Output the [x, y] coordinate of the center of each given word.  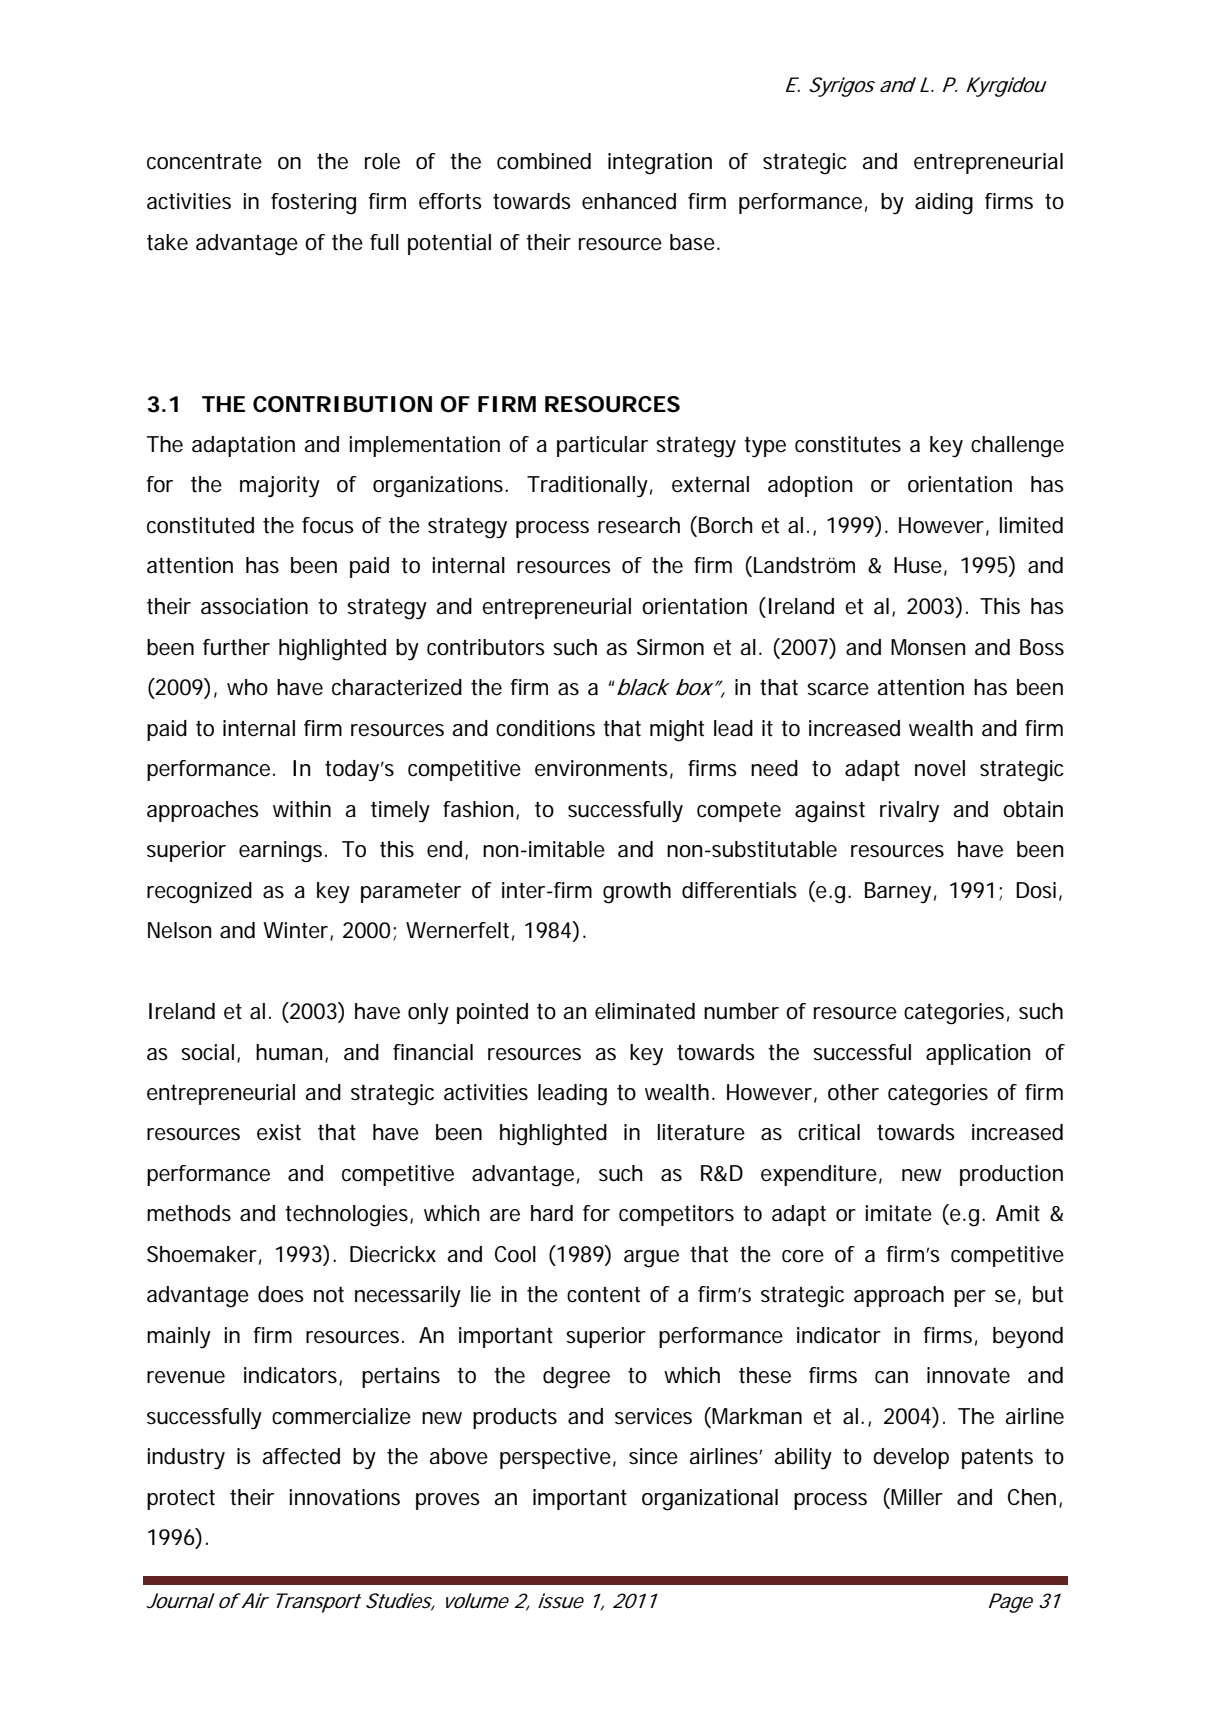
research [639, 525]
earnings [282, 852]
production [1011, 1175]
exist [279, 1132]
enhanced [629, 201]
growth [637, 893]
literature [701, 1132]
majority [280, 487]
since [653, 1456]
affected [301, 1456]
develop [911, 1458]
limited [1031, 525]
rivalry [909, 811]
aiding [944, 204]
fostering [313, 204]
